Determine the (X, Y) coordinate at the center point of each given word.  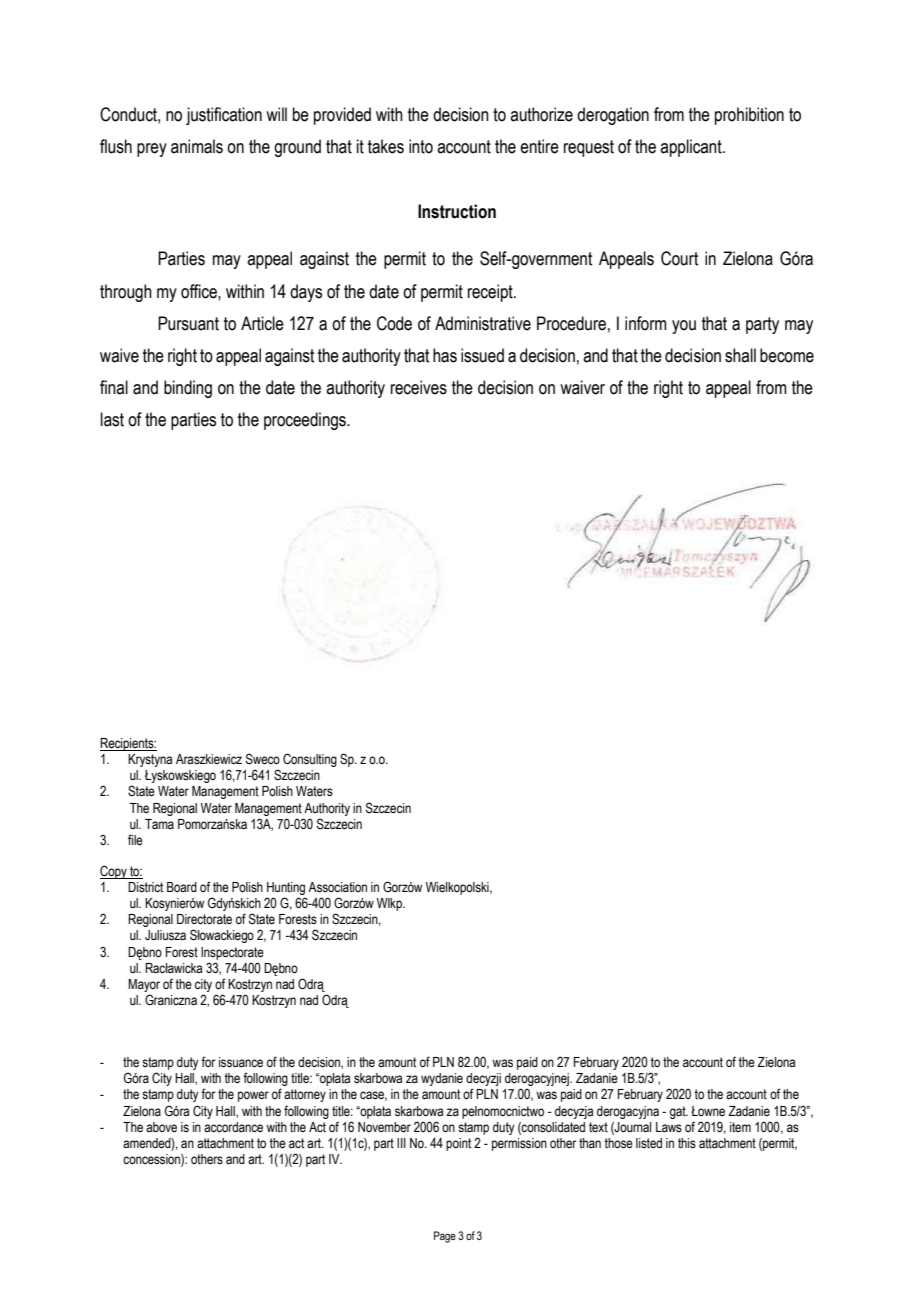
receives (419, 387)
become (787, 355)
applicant (692, 148)
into (421, 146)
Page (445, 1237)
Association (337, 887)
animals (197, 146)
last (112, 419)
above (161, 1127)
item (740, 1127)
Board (182, 887)
